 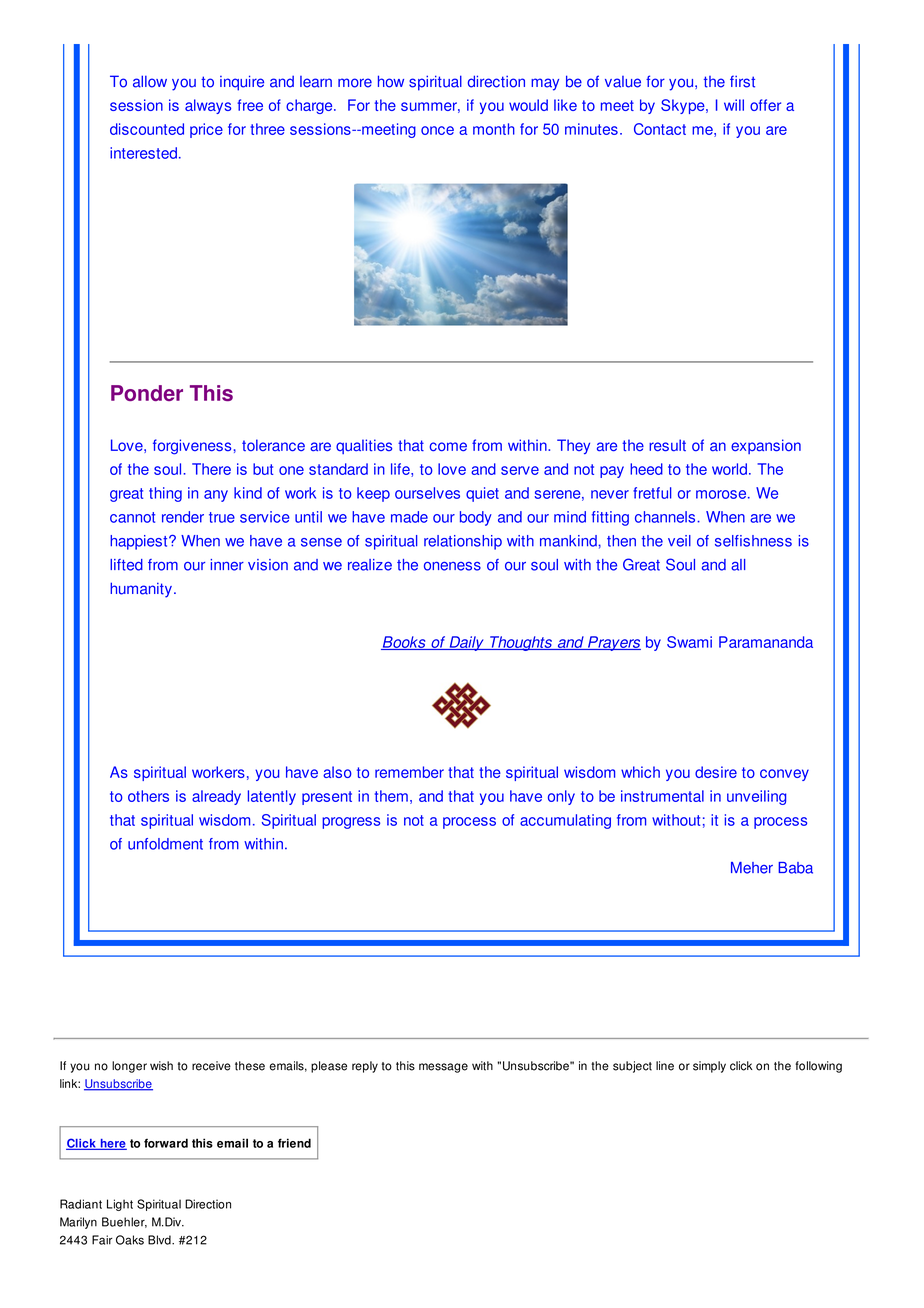 What do you see at coordinates (734, 105) in the image?
I see `will` at bounding box center [734, 105].
